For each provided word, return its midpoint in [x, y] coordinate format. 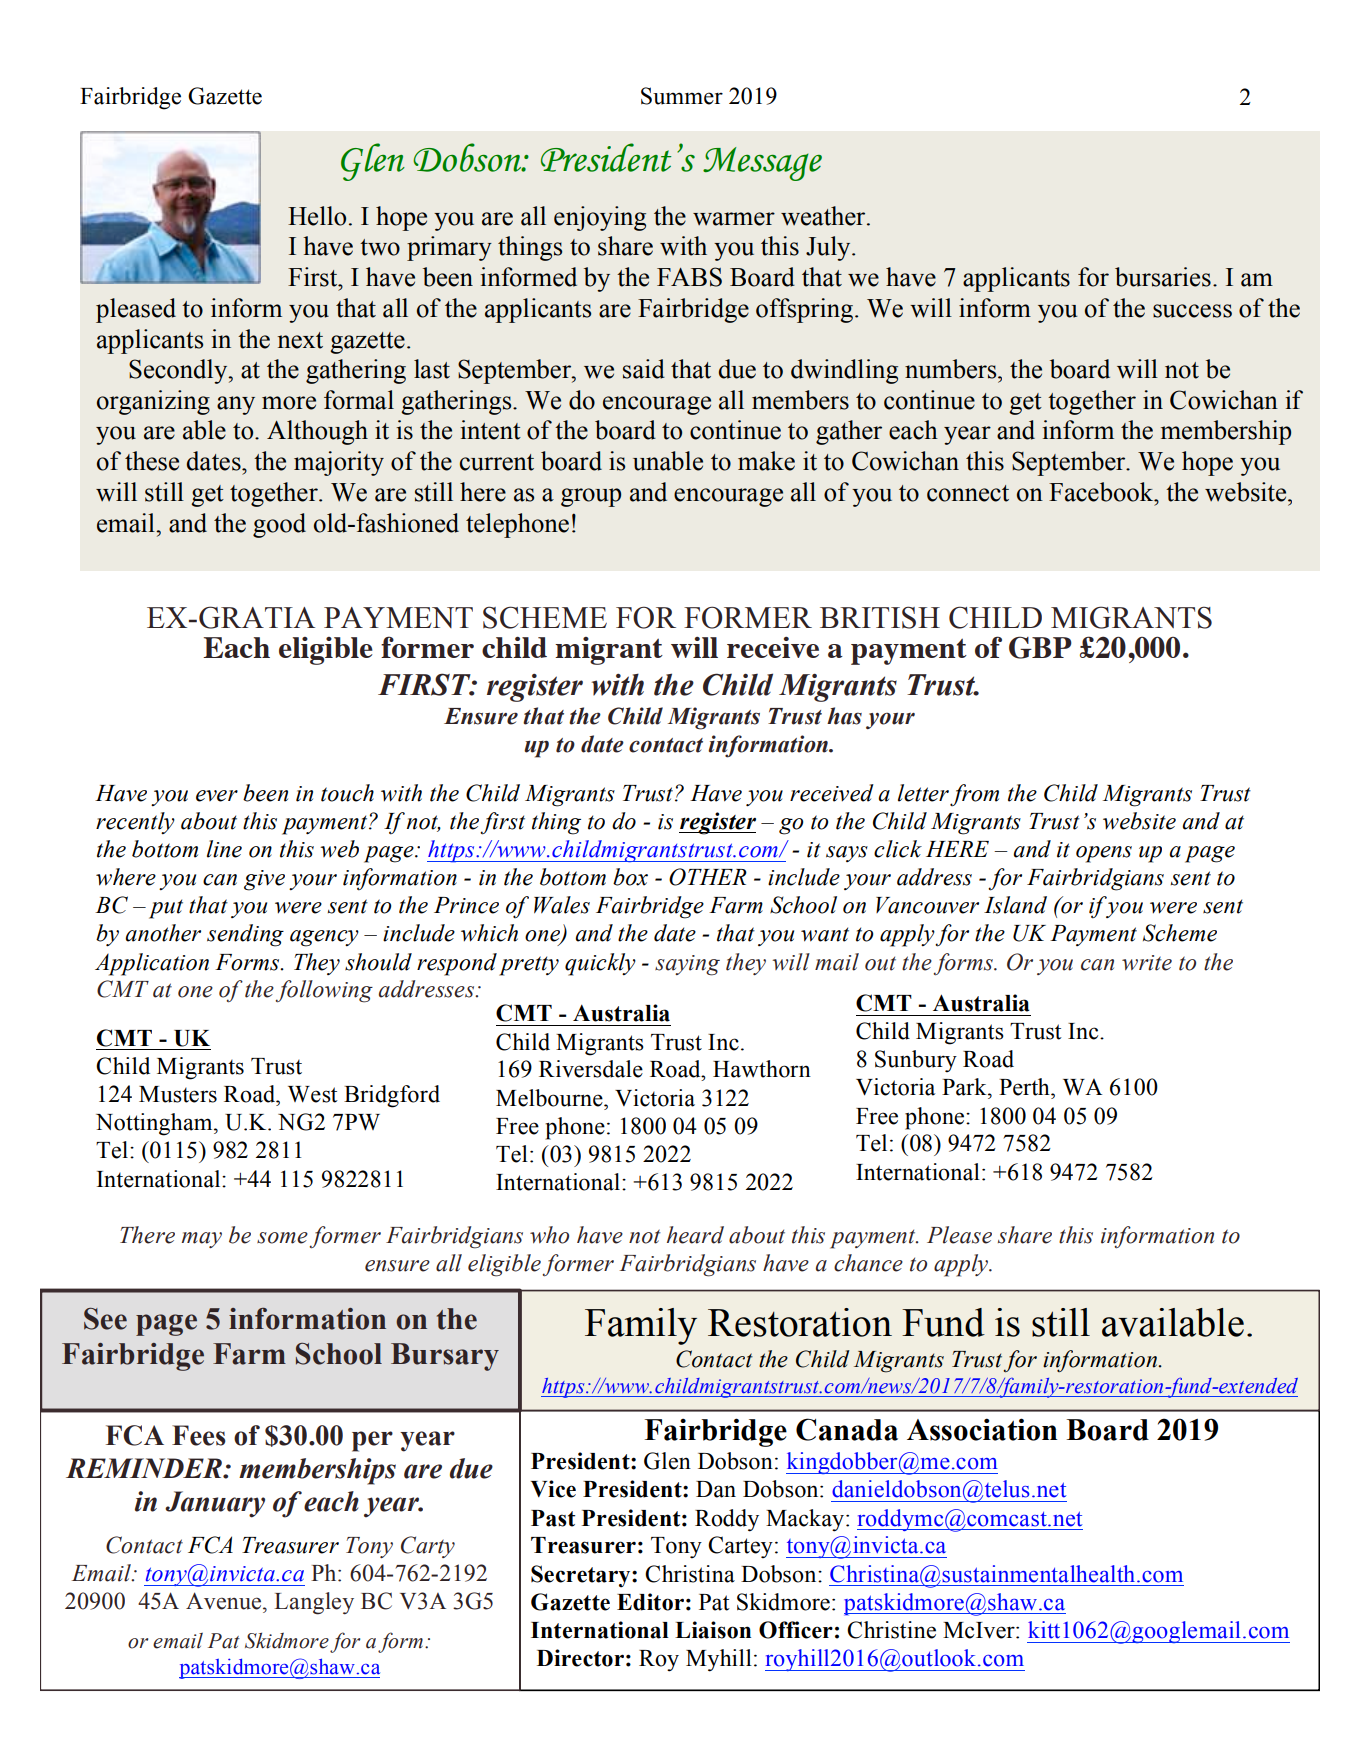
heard [695, 1235]
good [279, 525]
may [201, 1240]
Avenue [225, 1601]
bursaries [1163, 277]
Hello [317, 216]
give [264, 880]
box [630, 877]
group [591, 497]
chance [868, 1263]
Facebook [1102, 492]
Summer [682, 96]
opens [1104, 854]
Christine [891, 1630]
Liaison [713, 1630]
